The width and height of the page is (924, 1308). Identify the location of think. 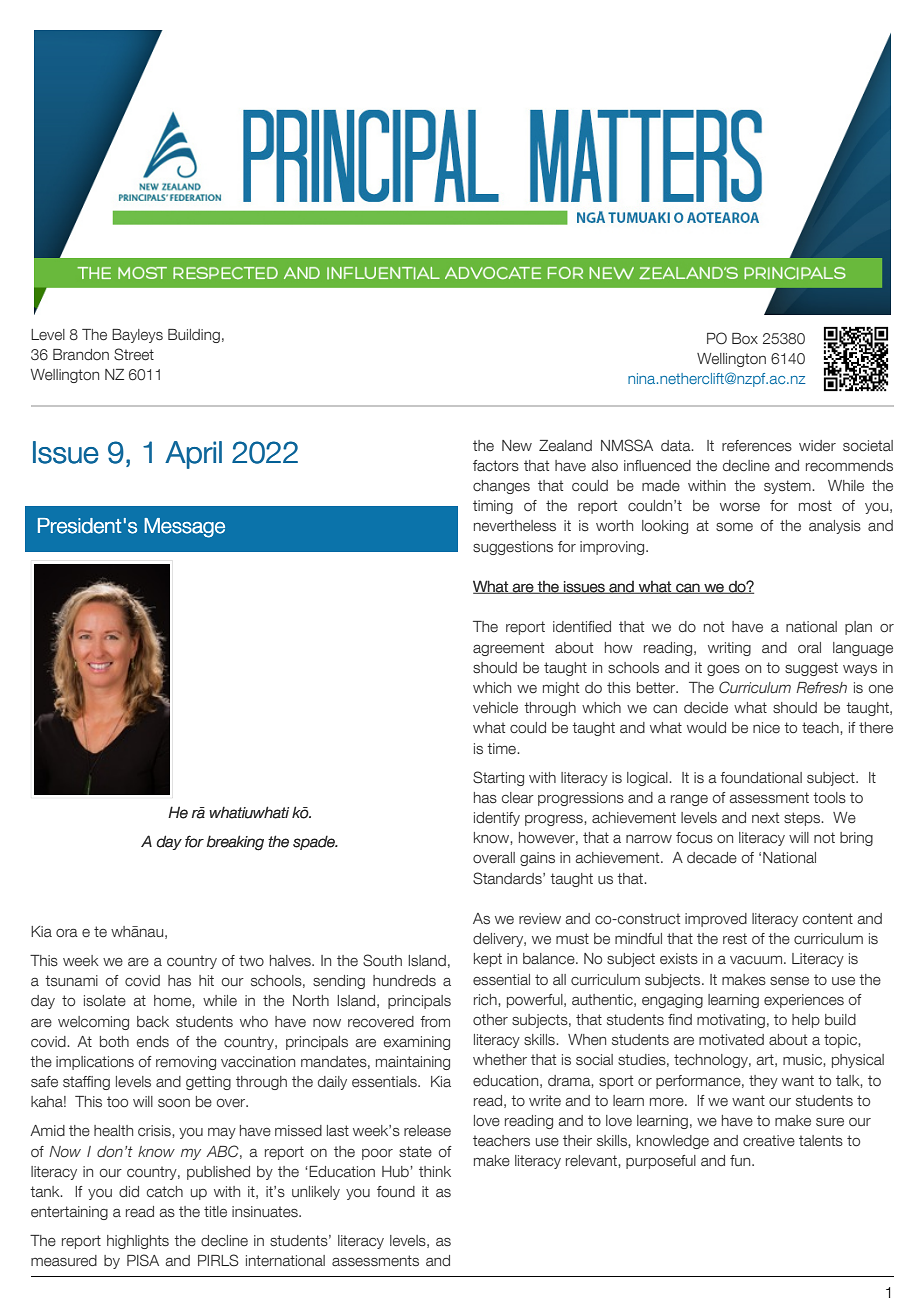
(435, 1171).
